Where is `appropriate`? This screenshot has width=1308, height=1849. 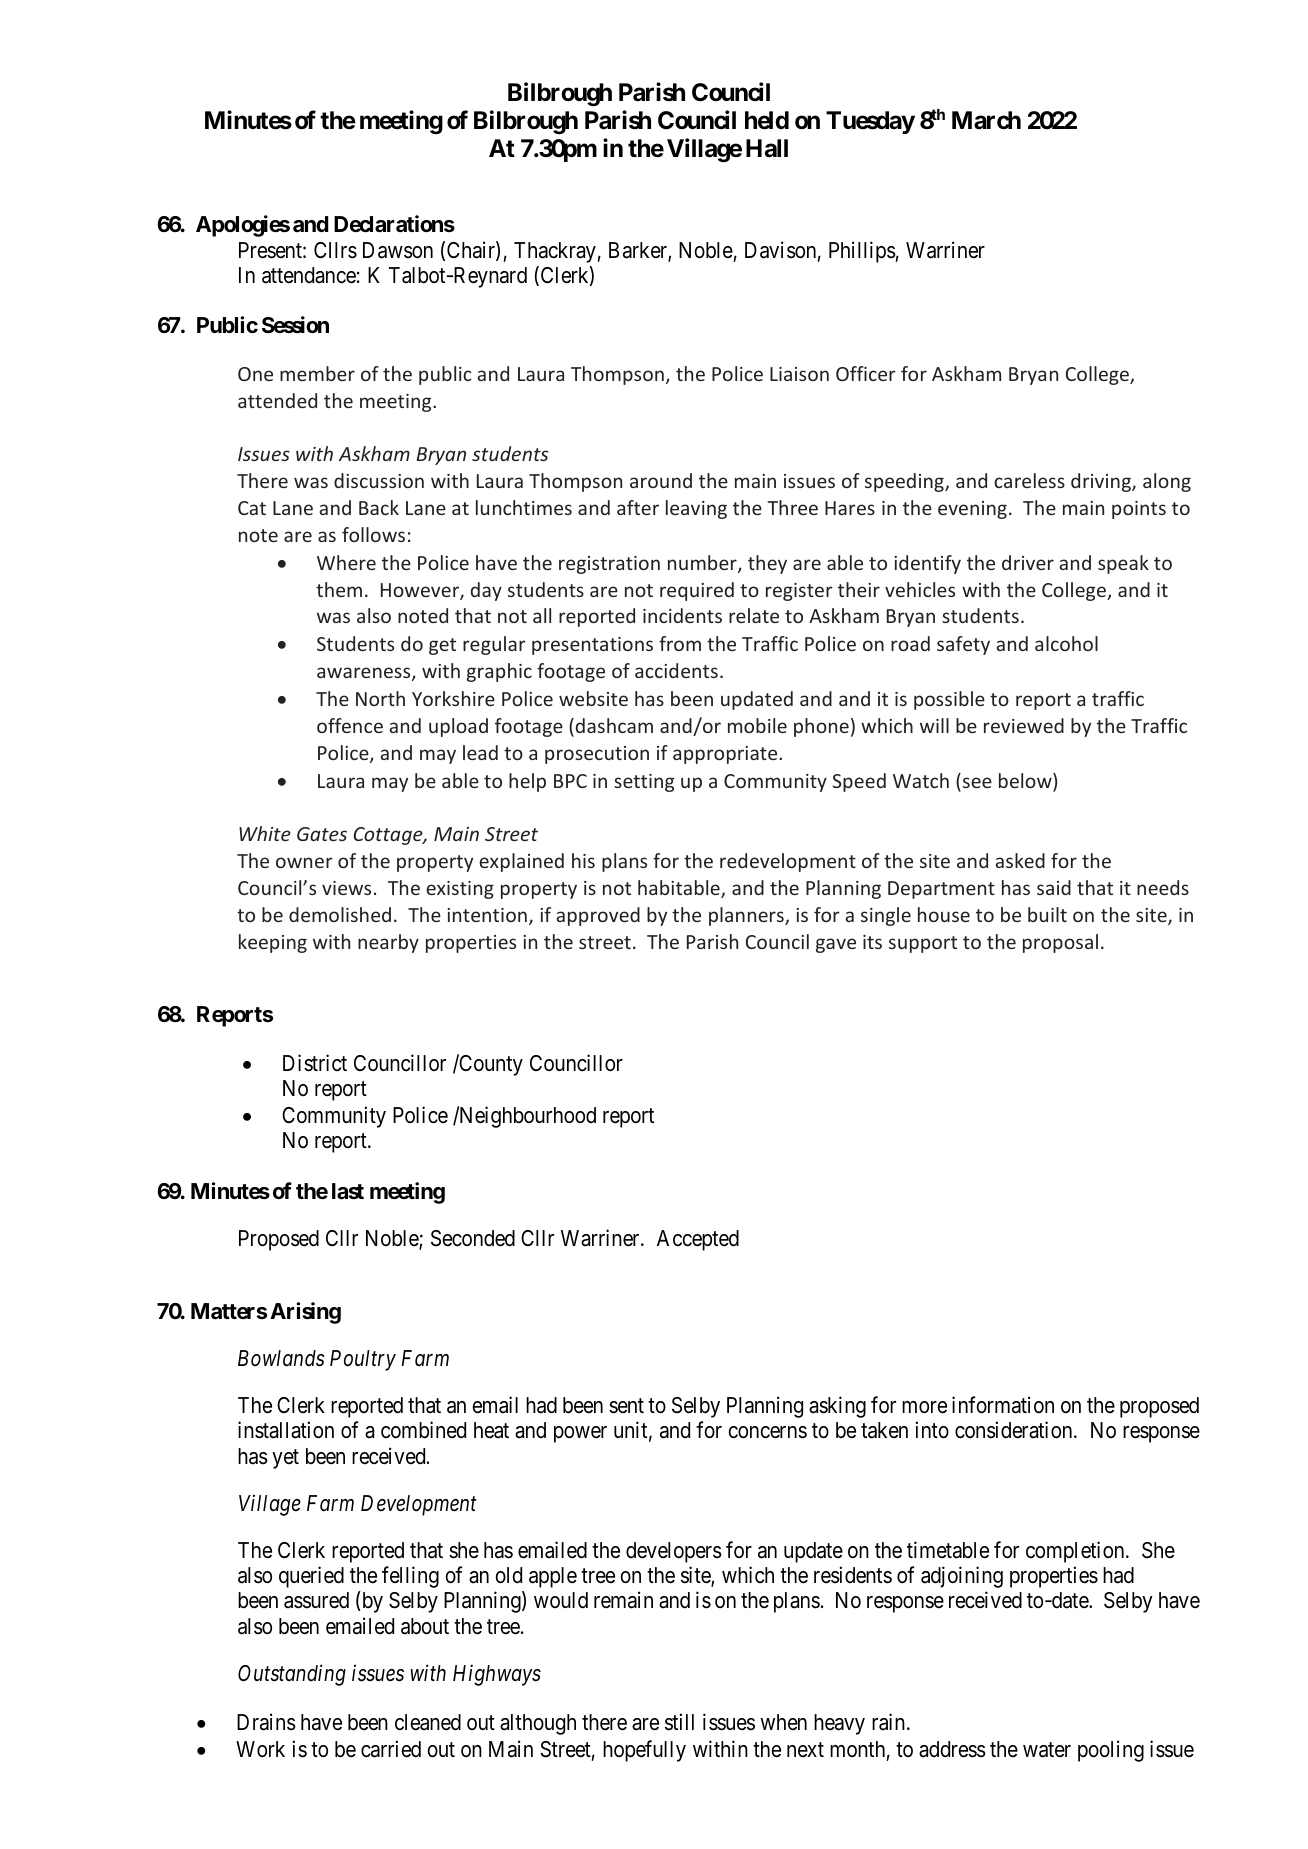
appropriate is located at coordinates (726, 755).
